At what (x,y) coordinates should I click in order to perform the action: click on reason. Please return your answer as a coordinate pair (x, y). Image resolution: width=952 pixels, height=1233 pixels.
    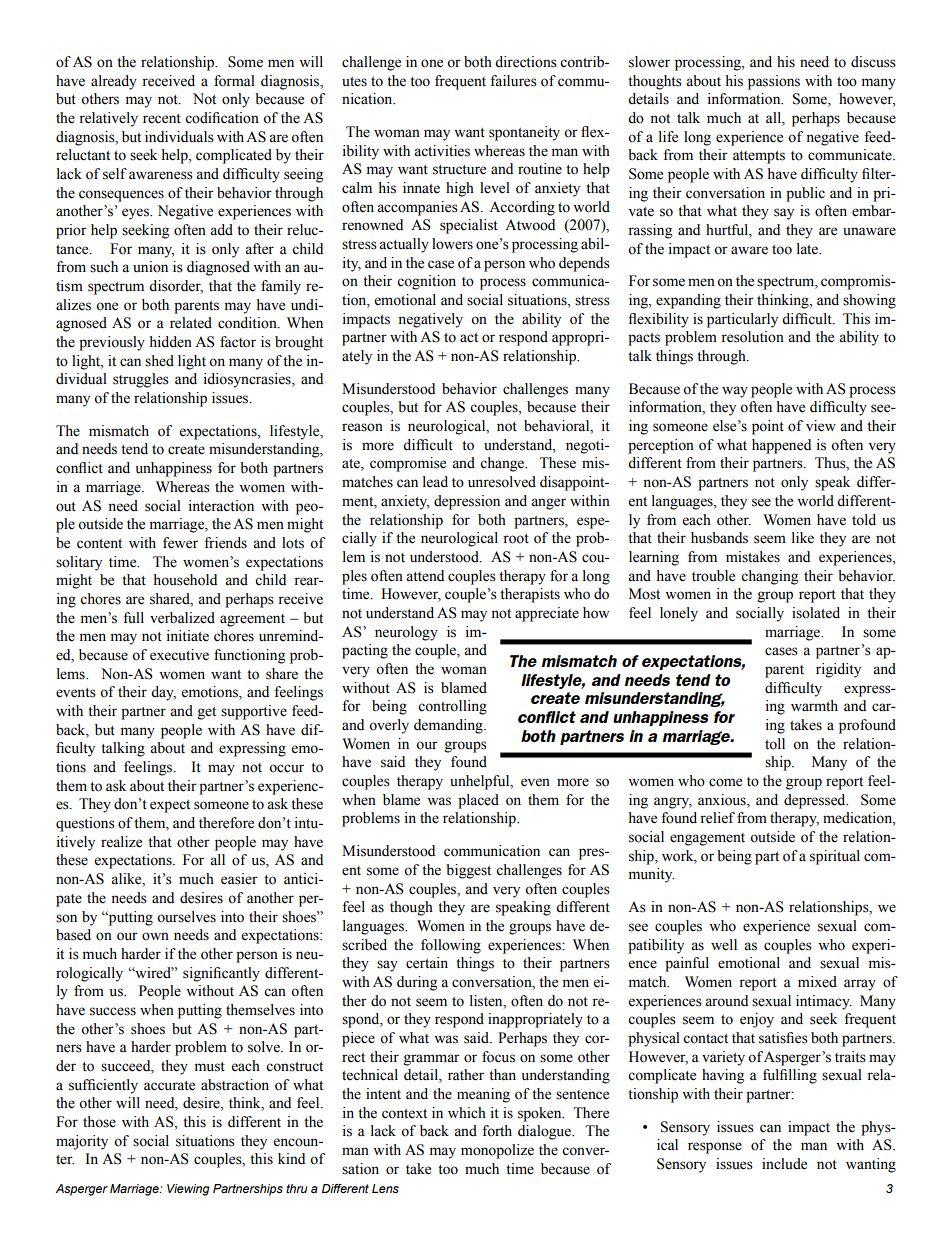
    Looking at the image, I should click on (362, 427).
